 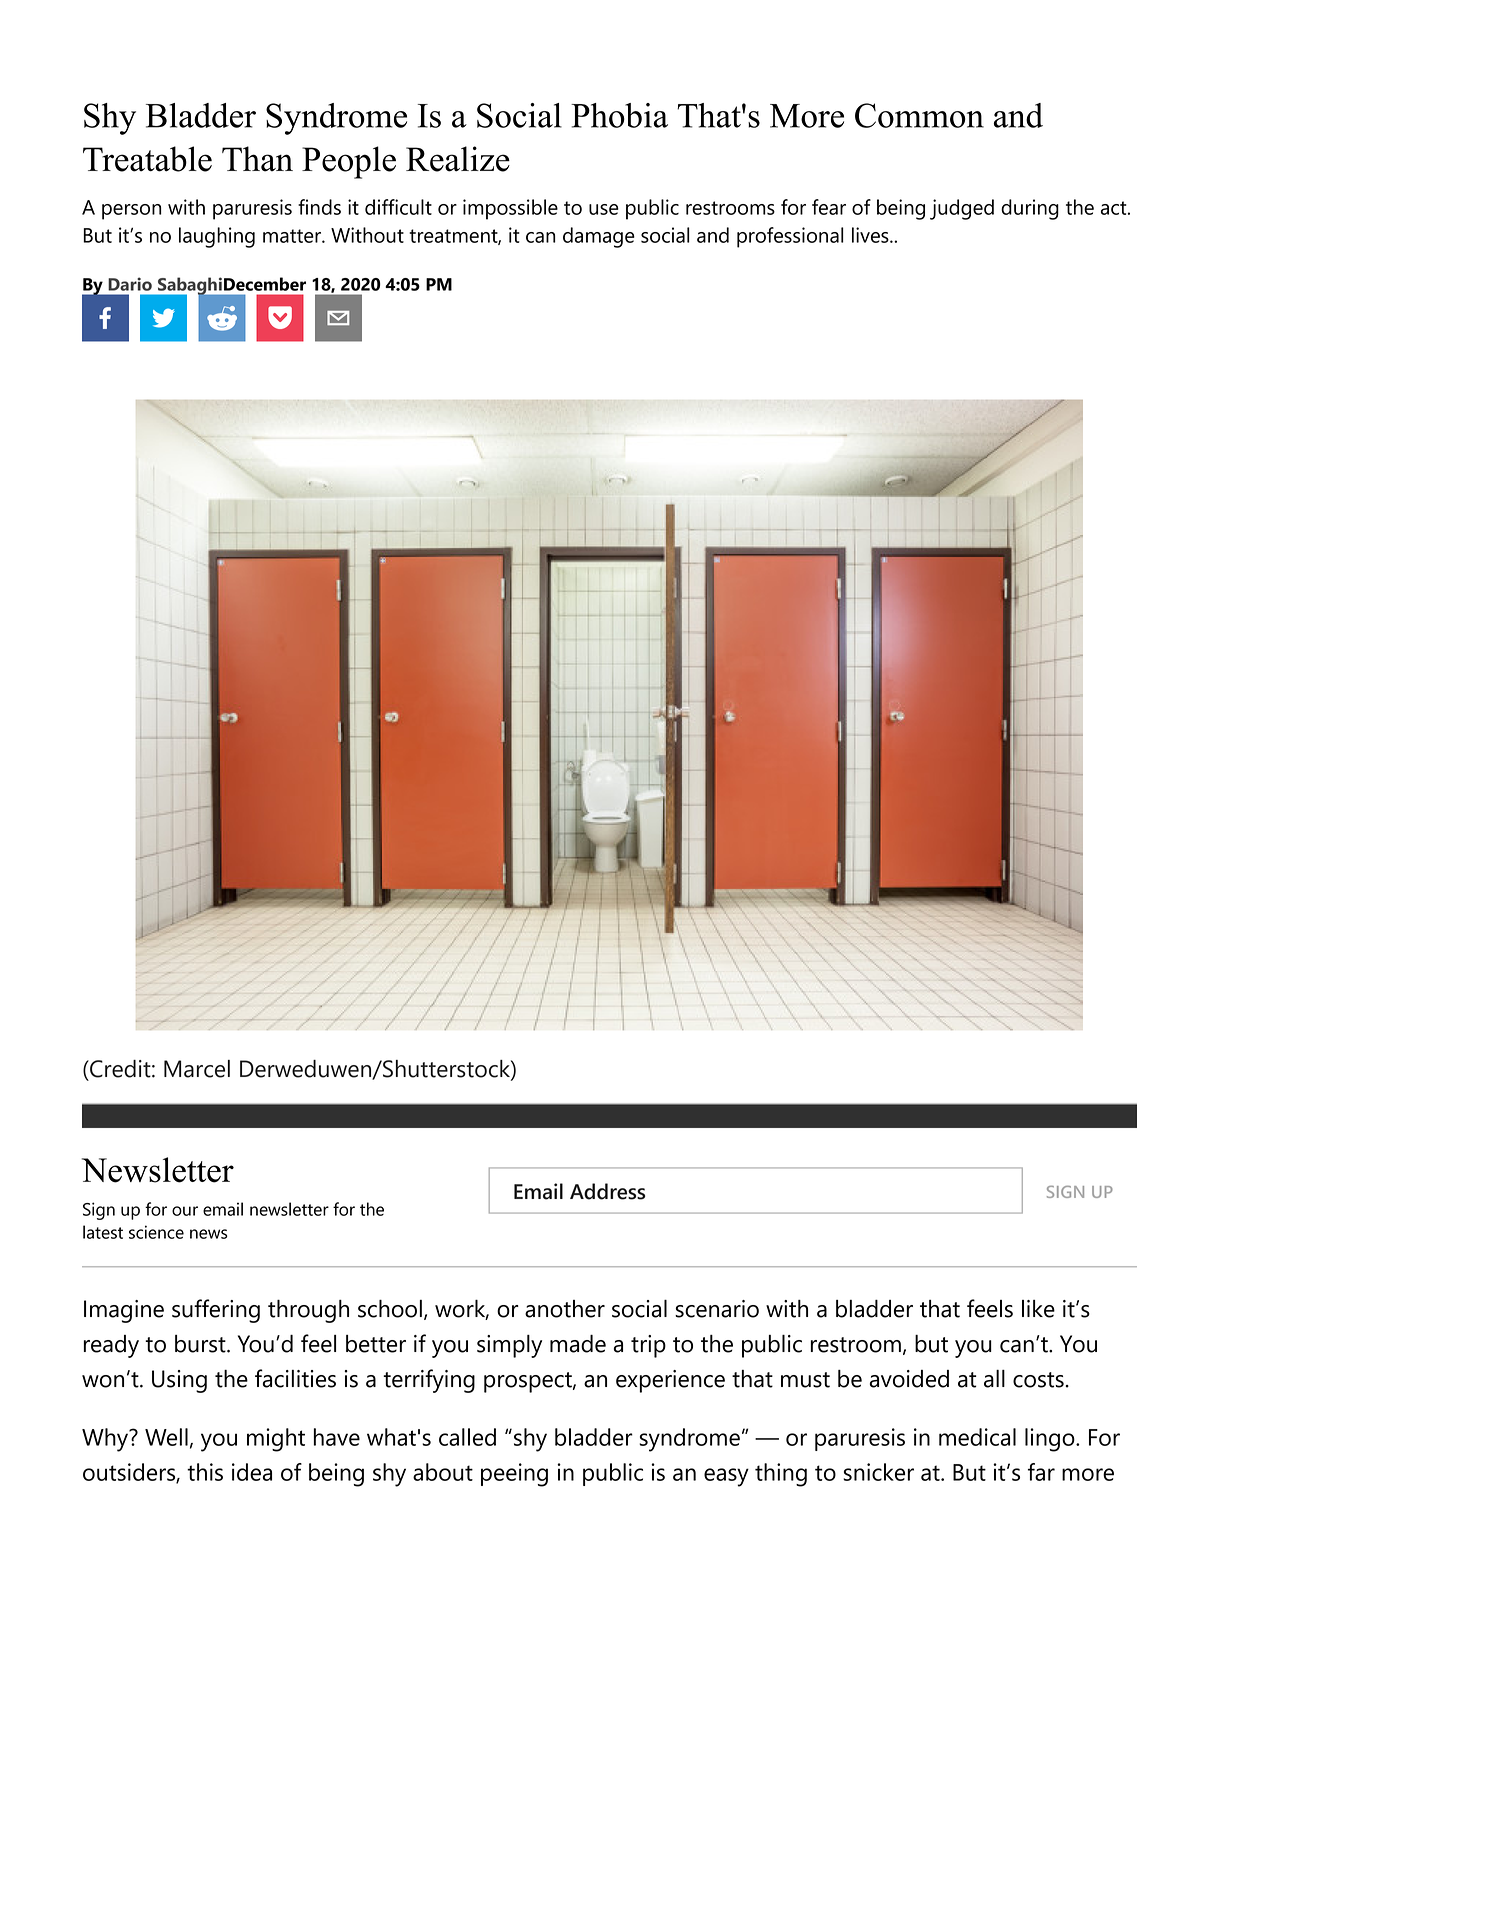 What do you see at coordinates (607, 1191) in the screenshot?
I see `Address` at bounding box center [607, 1191].
